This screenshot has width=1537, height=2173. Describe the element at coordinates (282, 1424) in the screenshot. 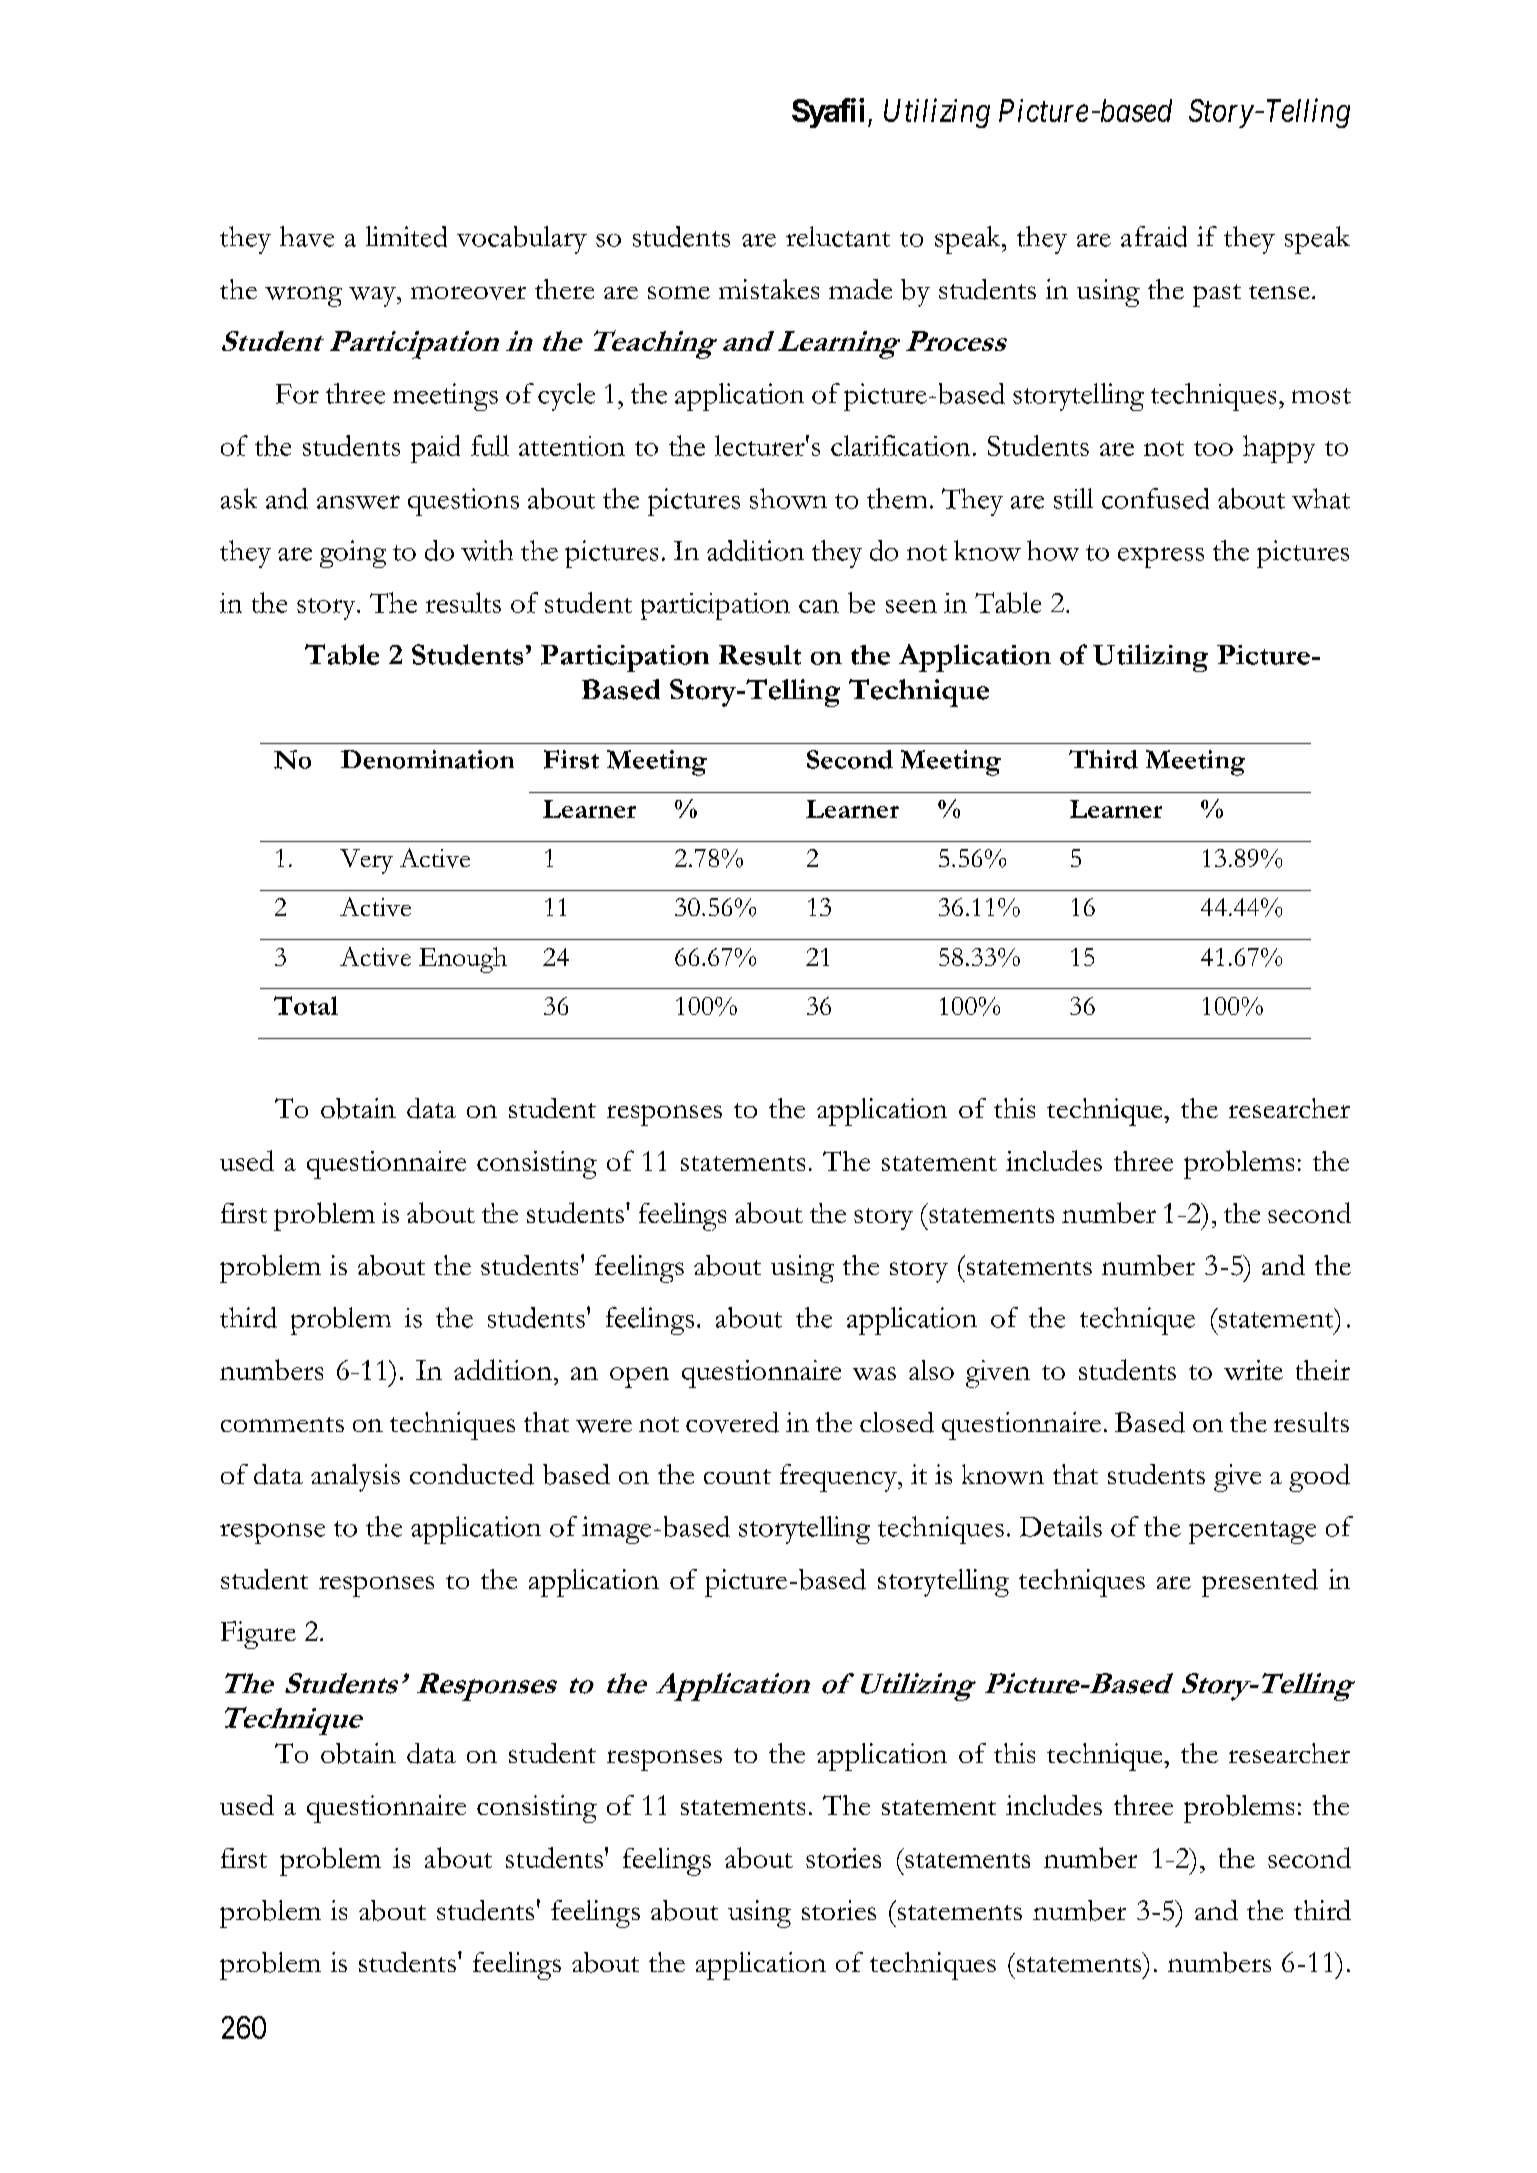

I see `comments` at that location.
